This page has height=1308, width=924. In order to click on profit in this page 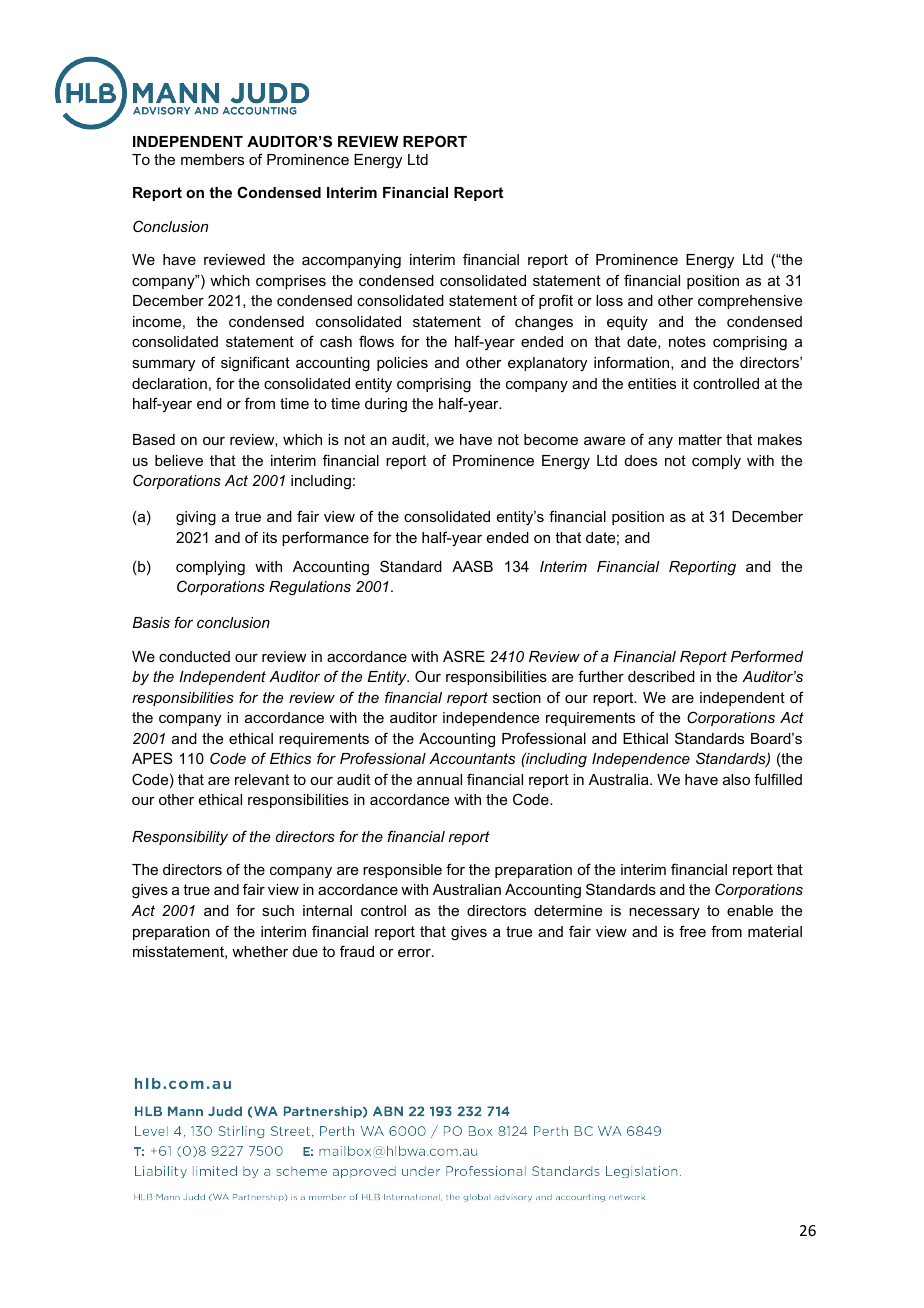, I will do `click(556, 301)`.
